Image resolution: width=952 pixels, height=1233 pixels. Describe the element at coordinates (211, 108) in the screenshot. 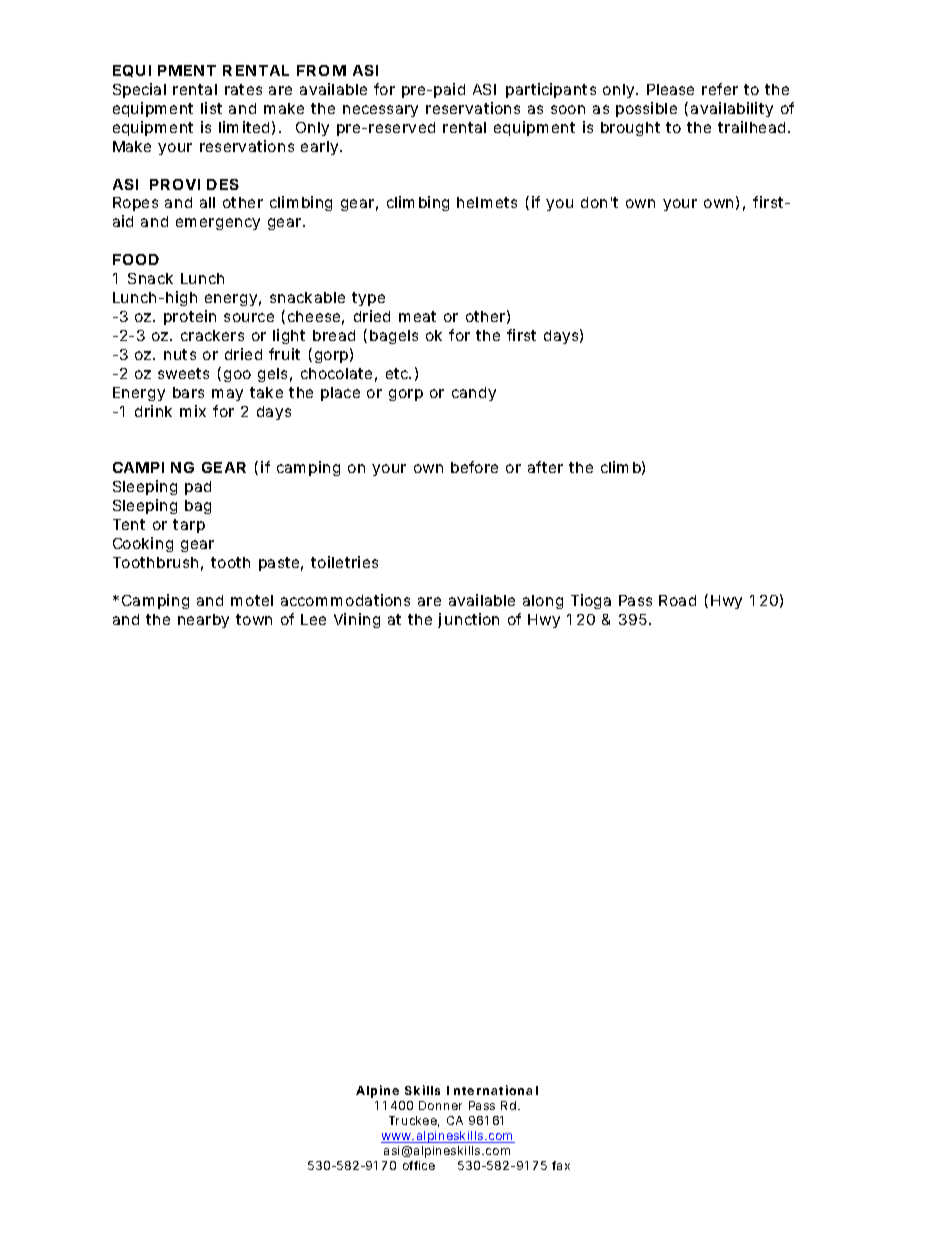

I see `list` at that location.
